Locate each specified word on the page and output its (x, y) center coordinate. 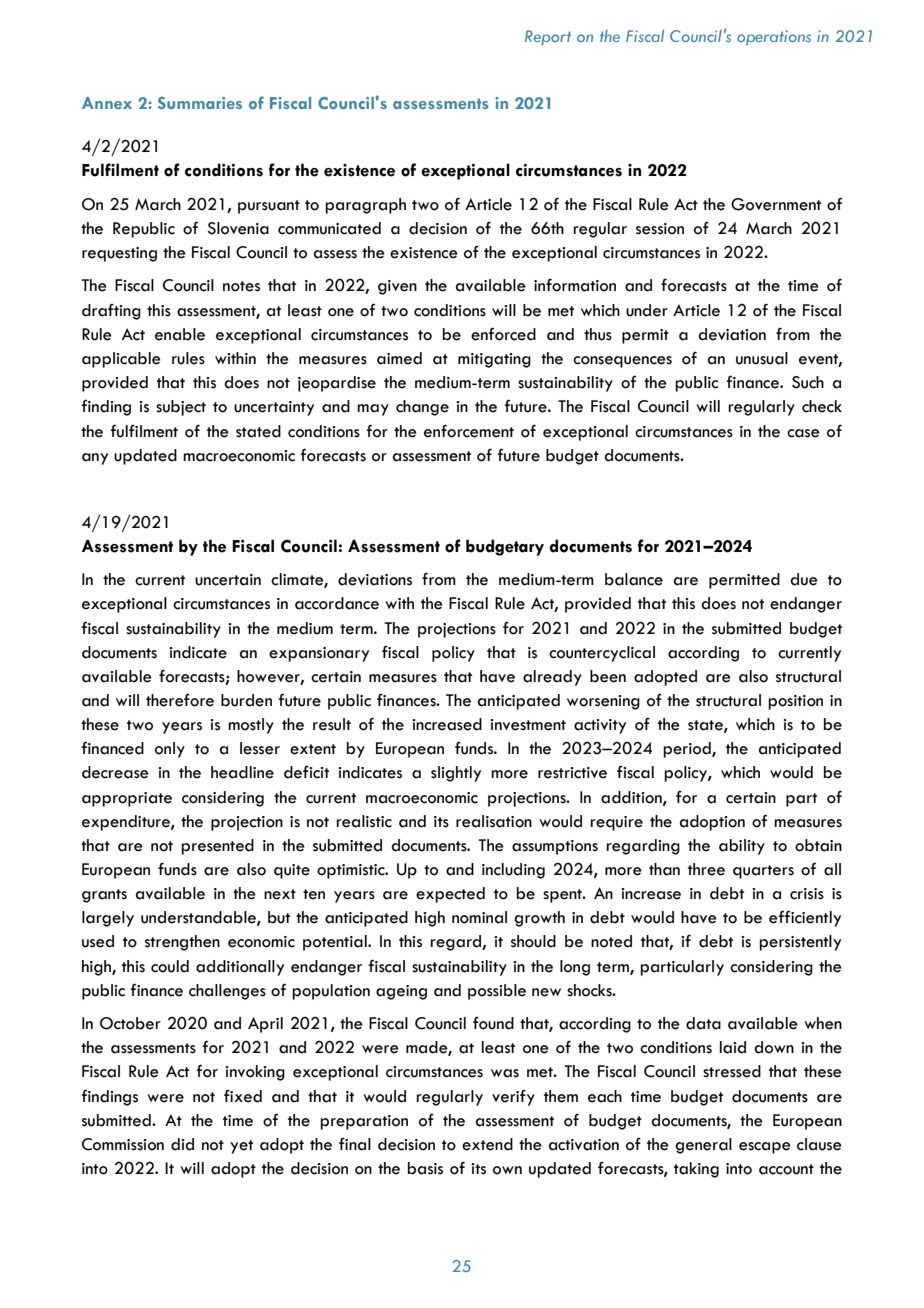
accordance (337, 603)
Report (548, 38)
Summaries (200, 103)
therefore (180, 700)
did (182, 1144)
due (804, 579)
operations (774, 38)
